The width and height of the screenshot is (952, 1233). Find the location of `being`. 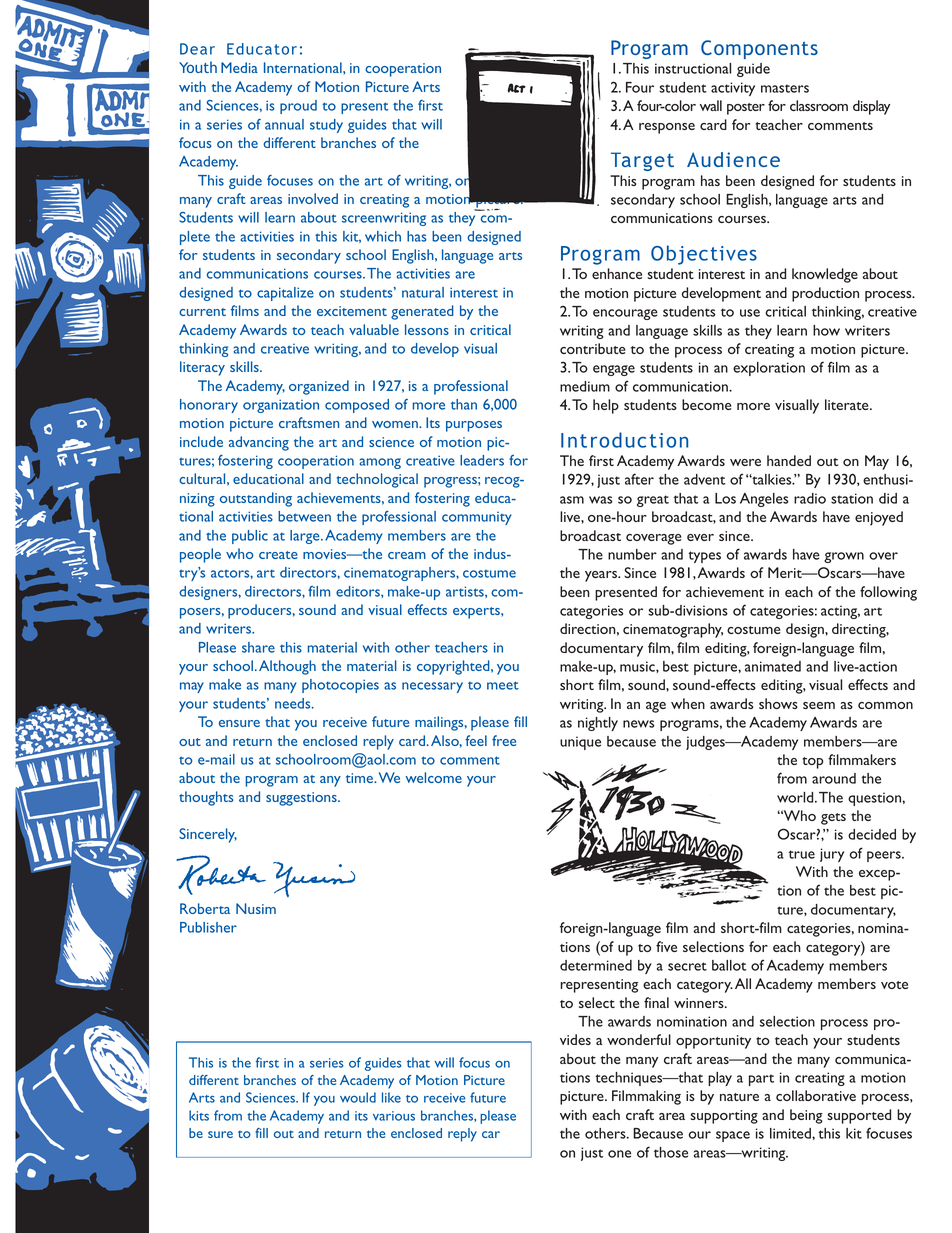

being is located at coordinates (806, 1116).
